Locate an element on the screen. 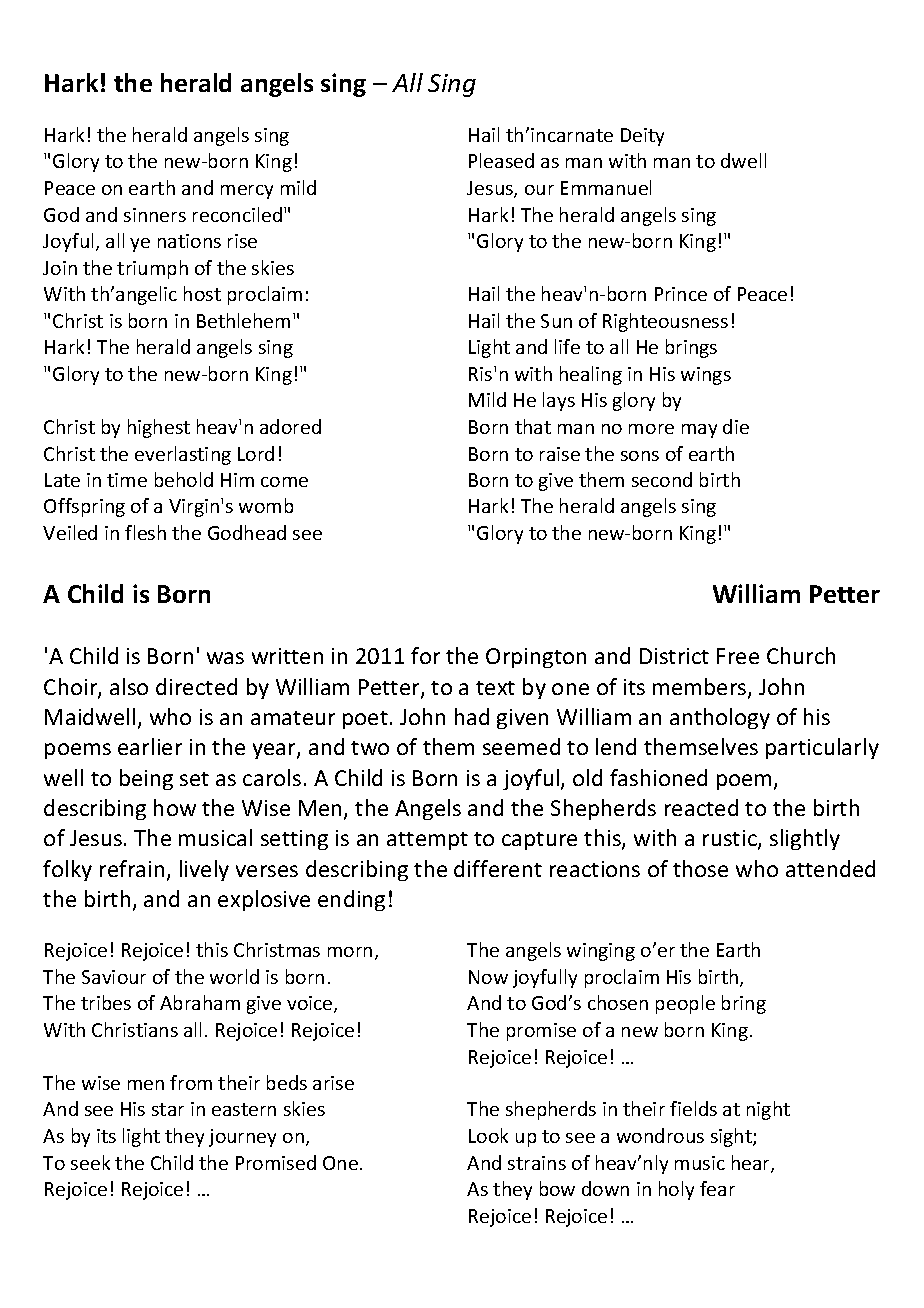  hear is located at coordinates (752, 1164).
